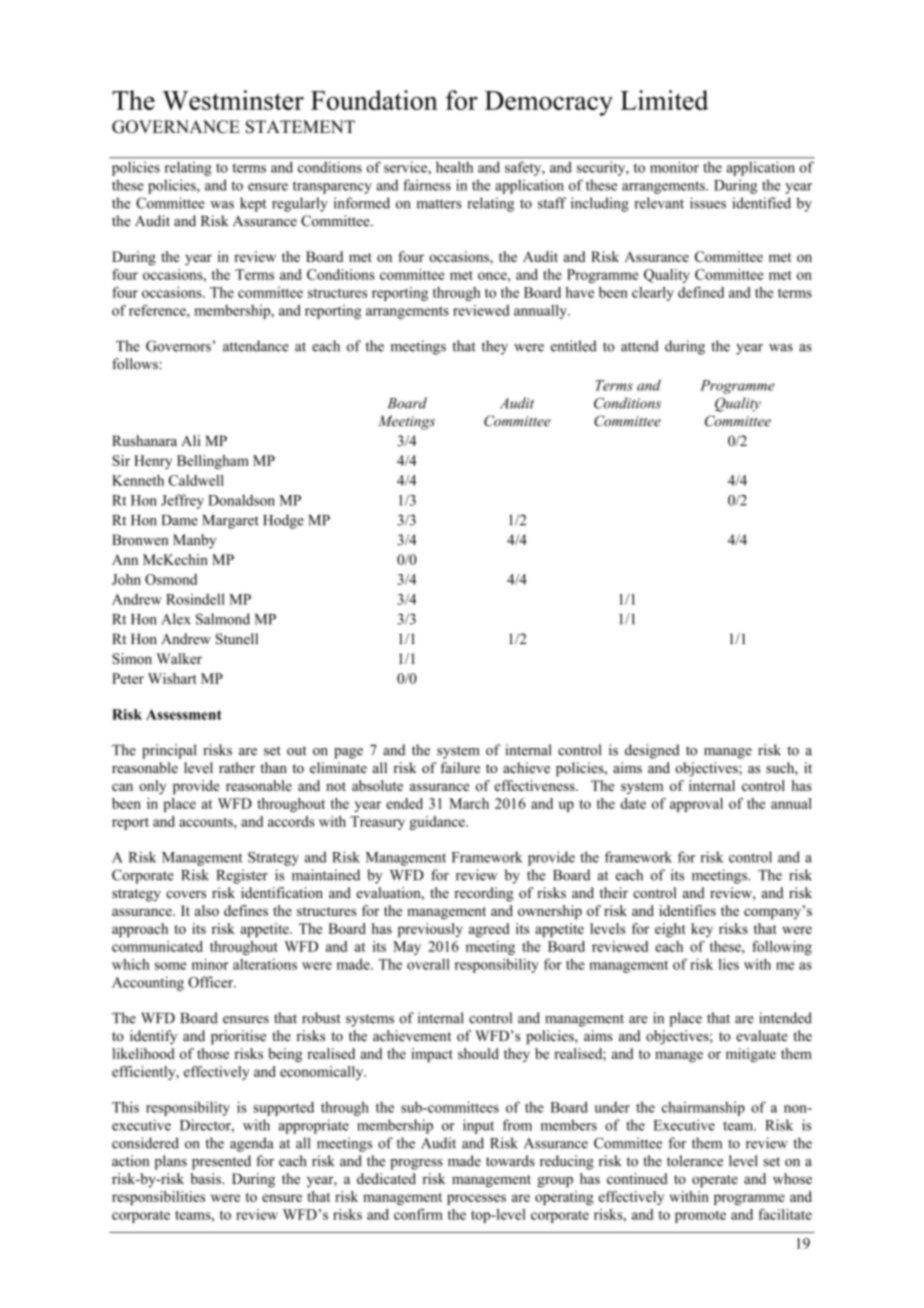  What do you see at coordinates (179, 658) in the screenshot?
I see `Walker` at bounding box center [179, 658].
